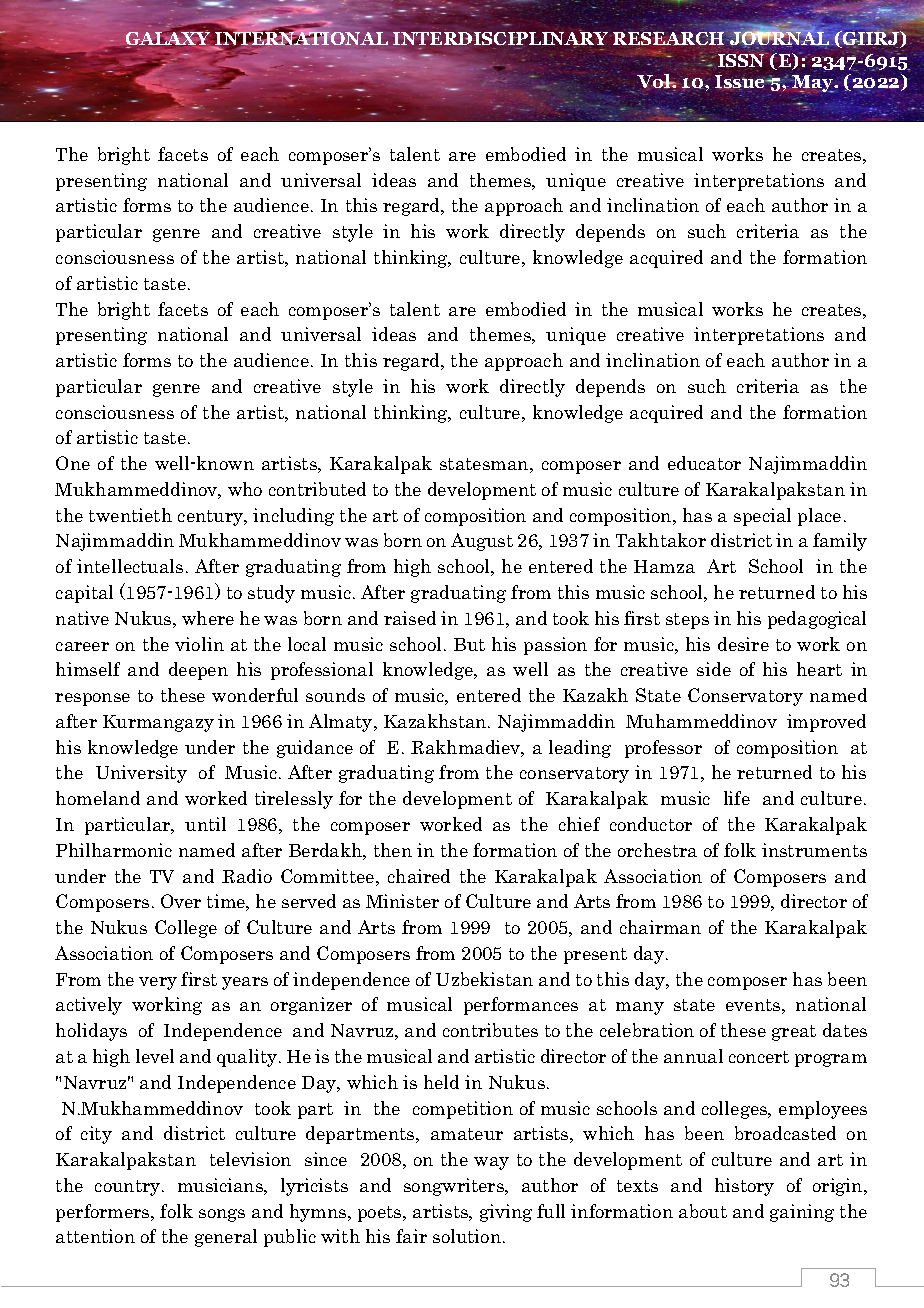  What do you see at coordinates (742, 59) in the page?
I see `ISSN` at bounding box center [742, 59].
